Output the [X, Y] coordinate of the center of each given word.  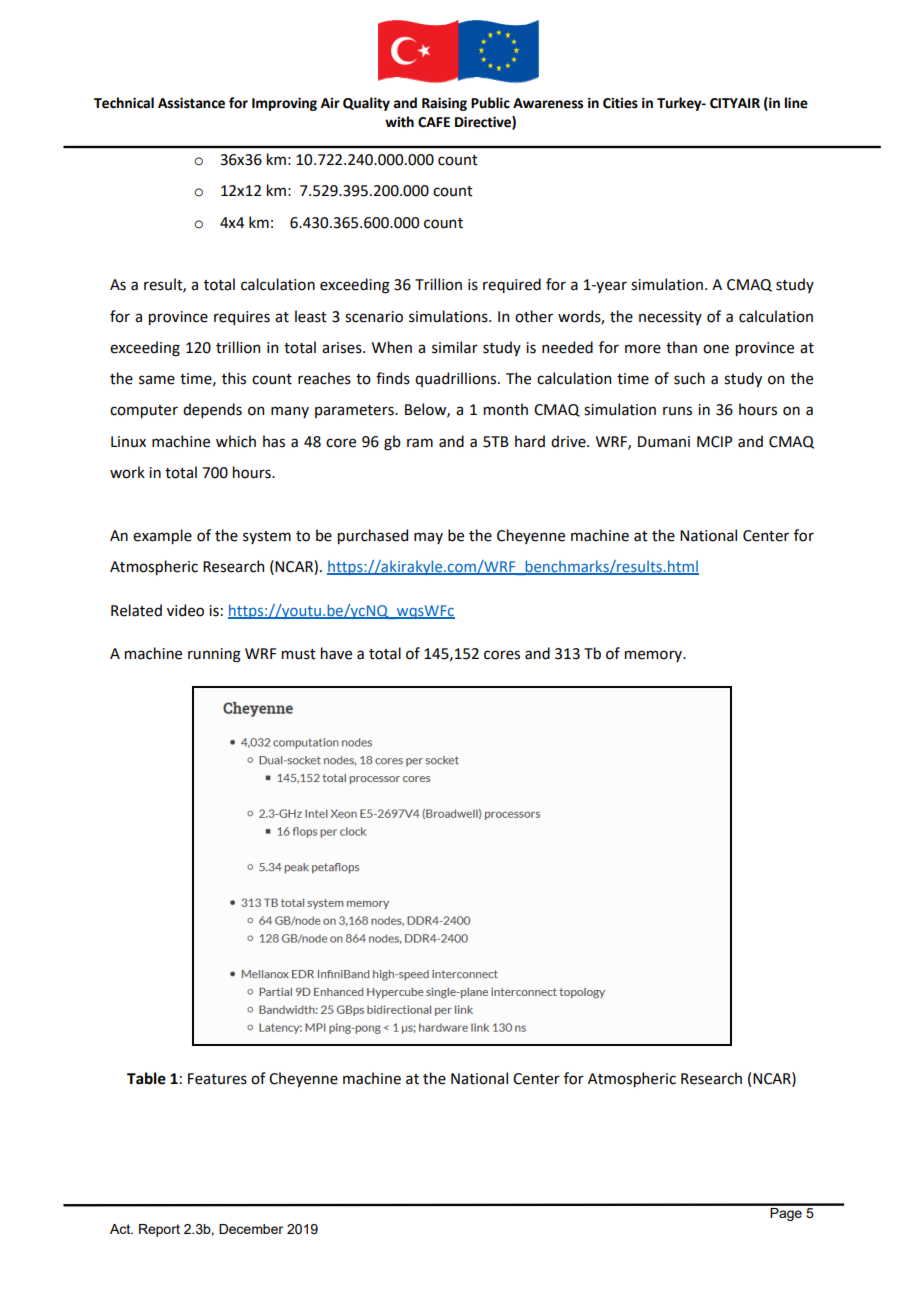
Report [159, 1230]
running [214, 655]
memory [655, 656]
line [796, 103]
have [336, 653]
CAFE [434, 122]
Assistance [191, 103]
